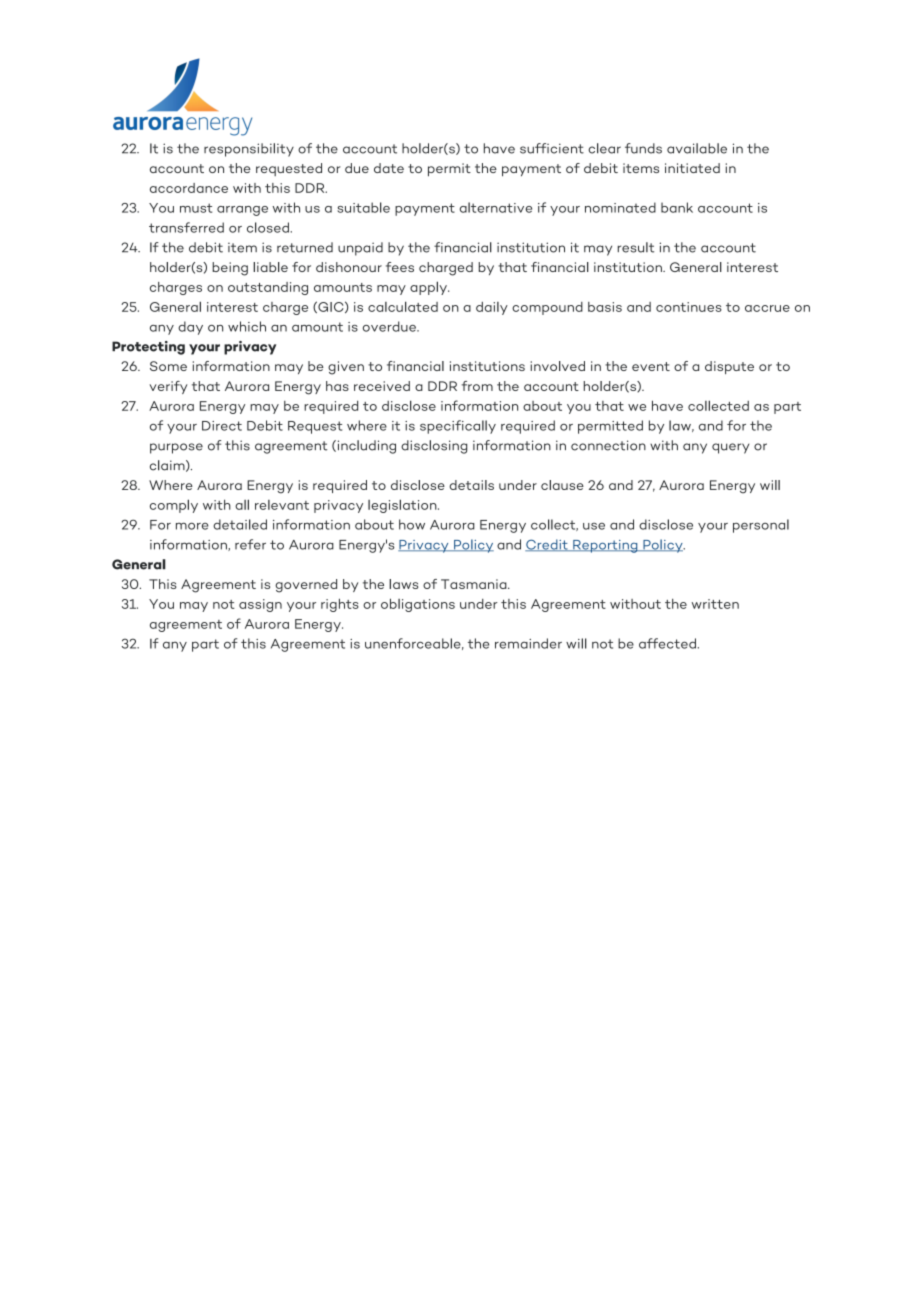 The height and width of the page is (1308, 924). What do you see at coordinates (389, 168) in the page?
I see `date` at bounding box center [389, 168].
